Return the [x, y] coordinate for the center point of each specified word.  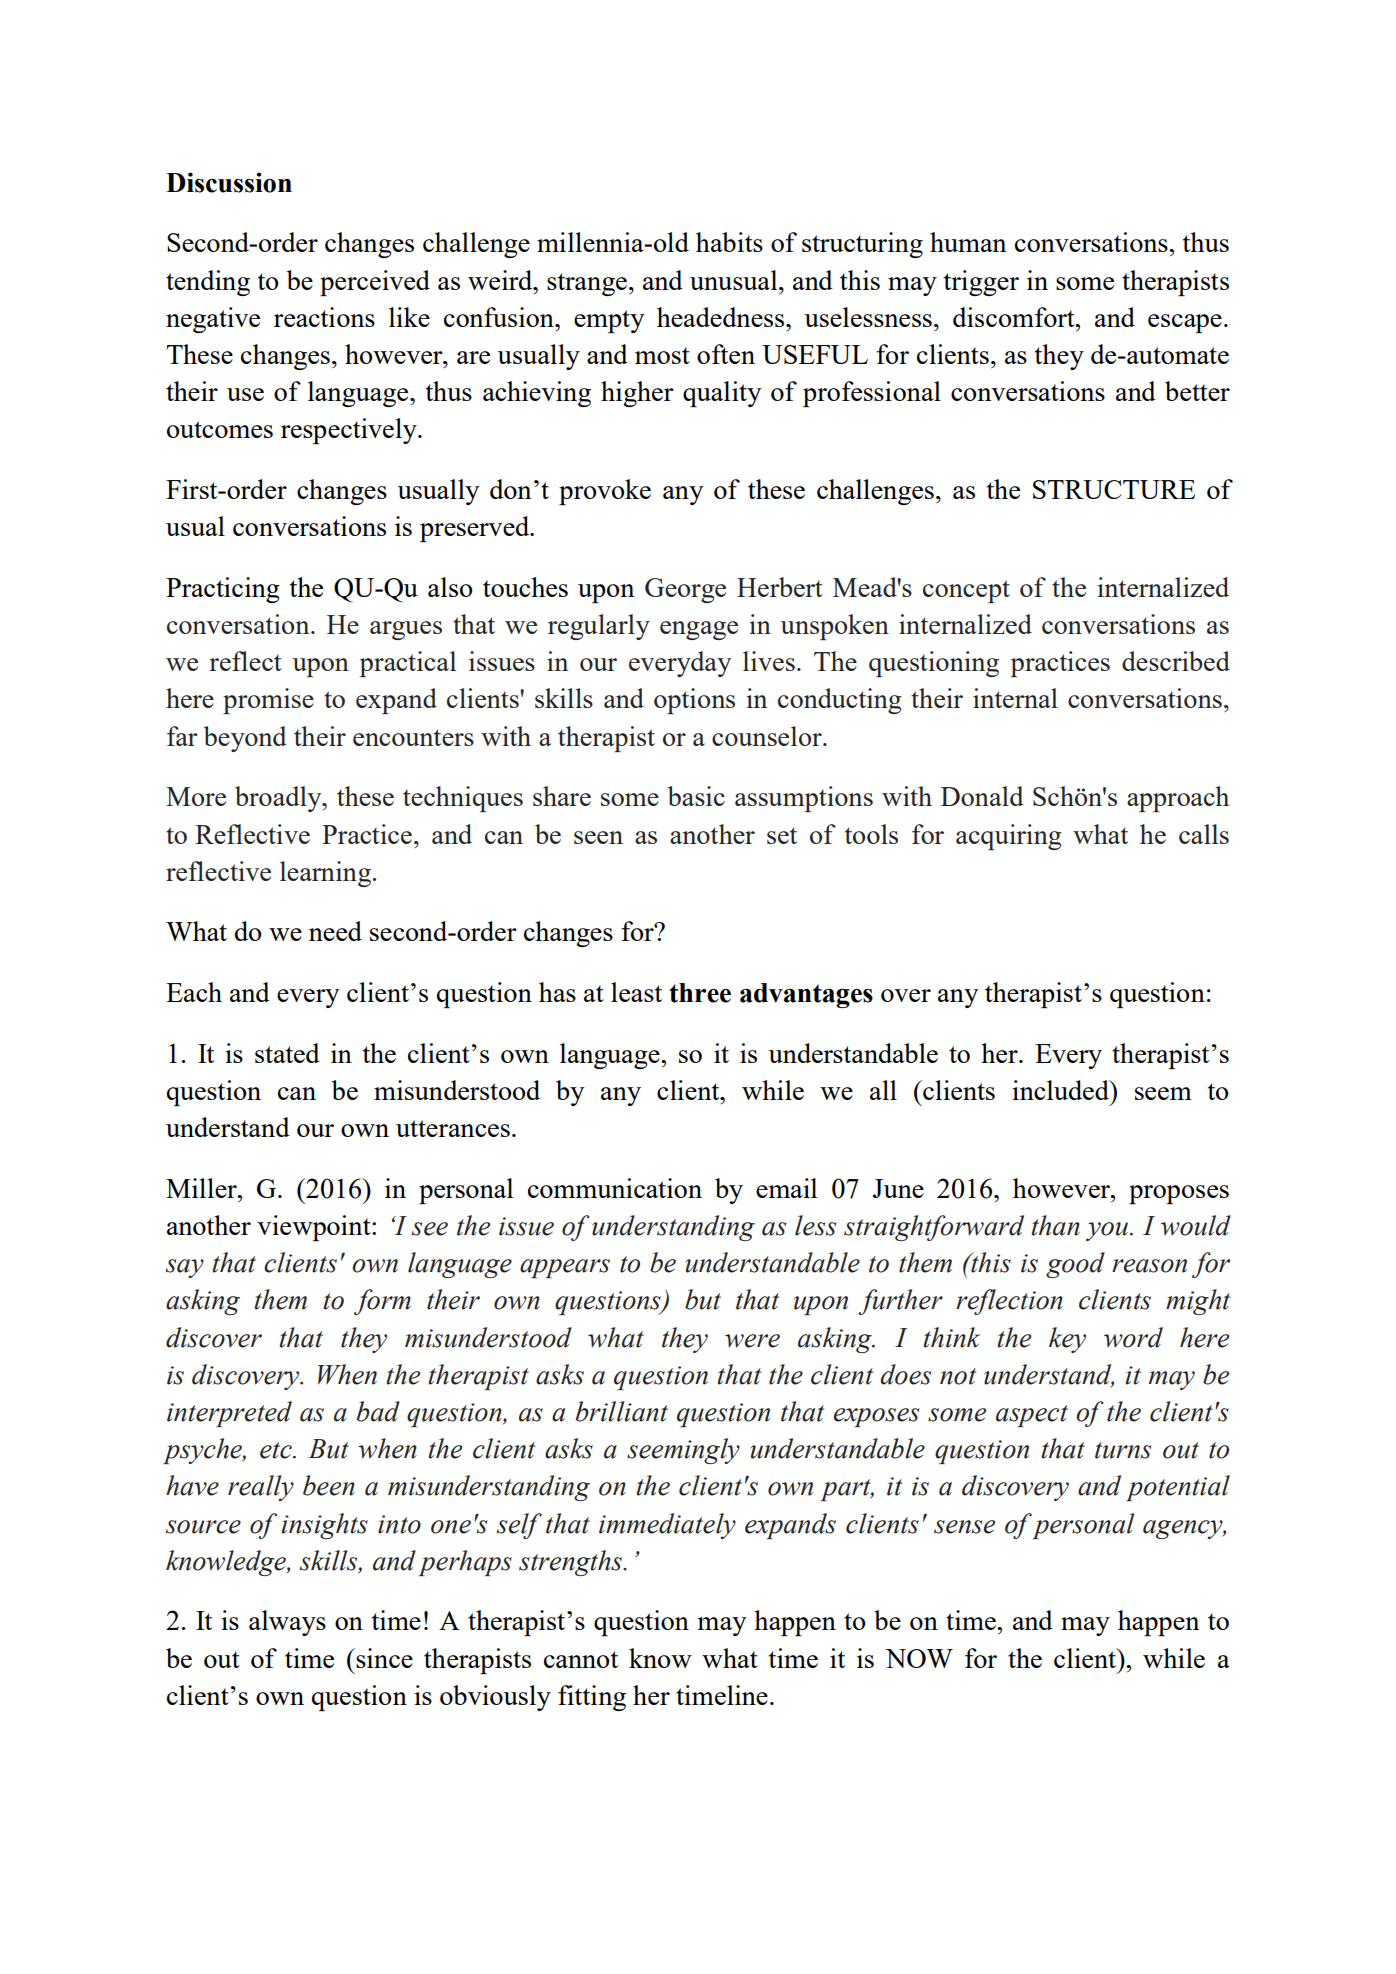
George [685, 590]
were [752, 1341]
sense [964, 1527]
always [287, 1623]
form [382, 1302]
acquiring [1009, 837]
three [700, 993]
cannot [581, 1659]
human [968, 242]
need [335, 931]
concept [966, 591]
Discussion [229, 182]
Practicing [223, 590]
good [1075, 1265]
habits [729, 242]
